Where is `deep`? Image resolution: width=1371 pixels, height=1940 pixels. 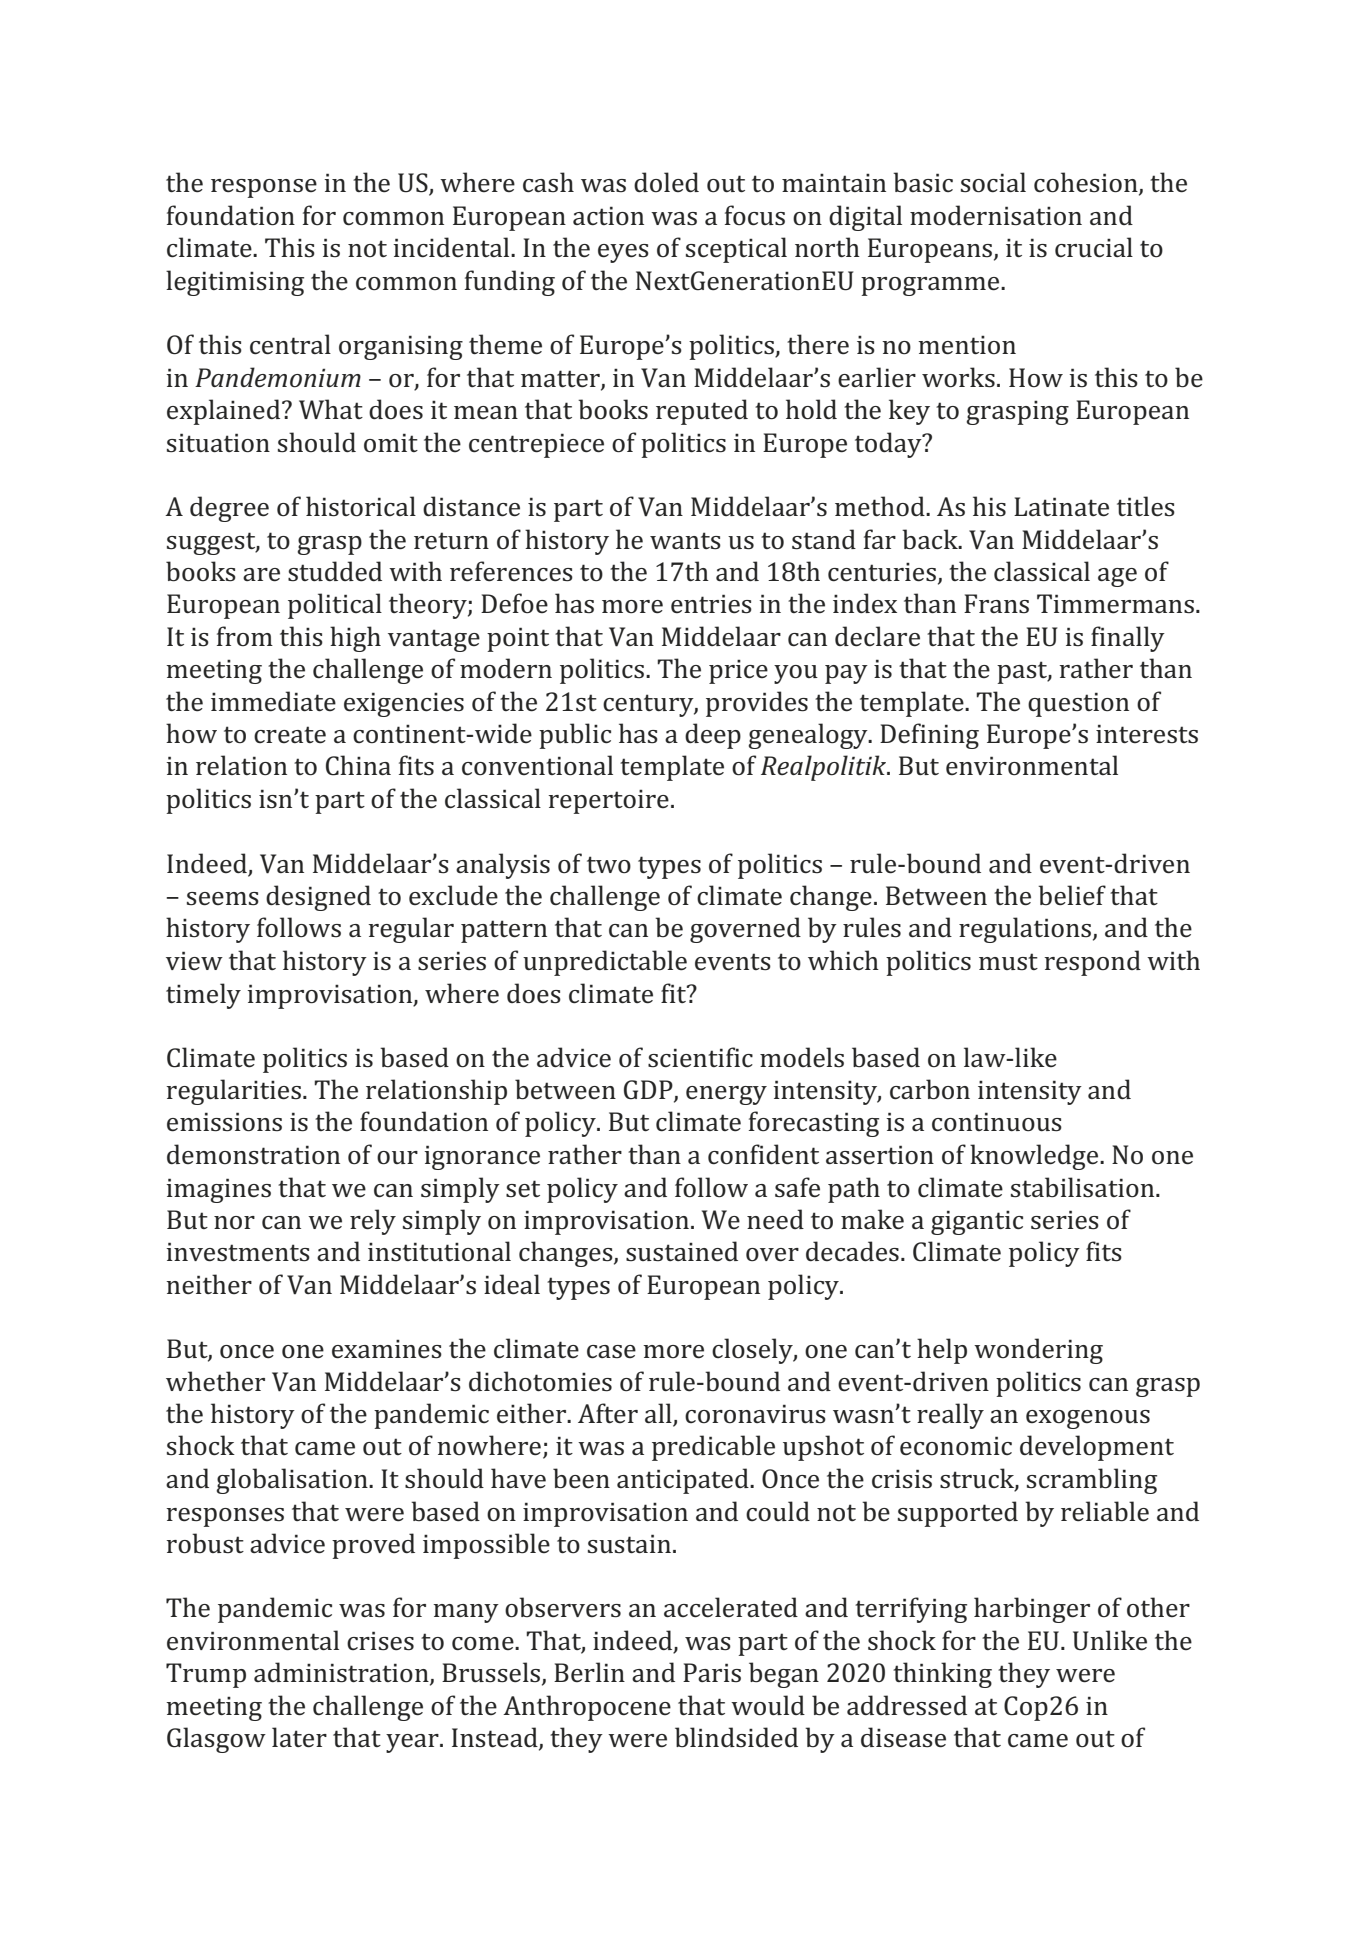
deep is located at coordinates (713, 736).
